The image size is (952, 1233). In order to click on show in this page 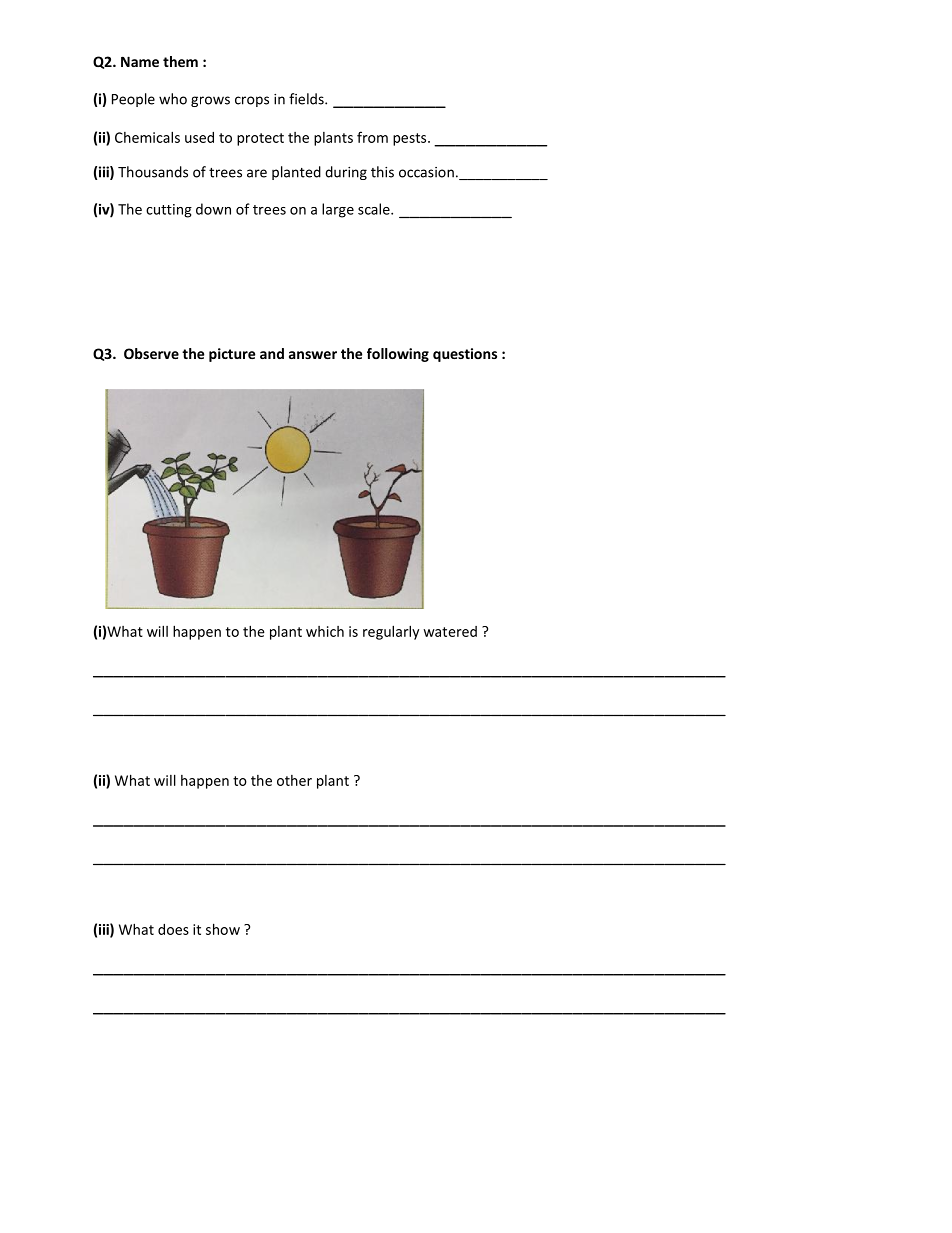, I will do `click(223, 929)`.
